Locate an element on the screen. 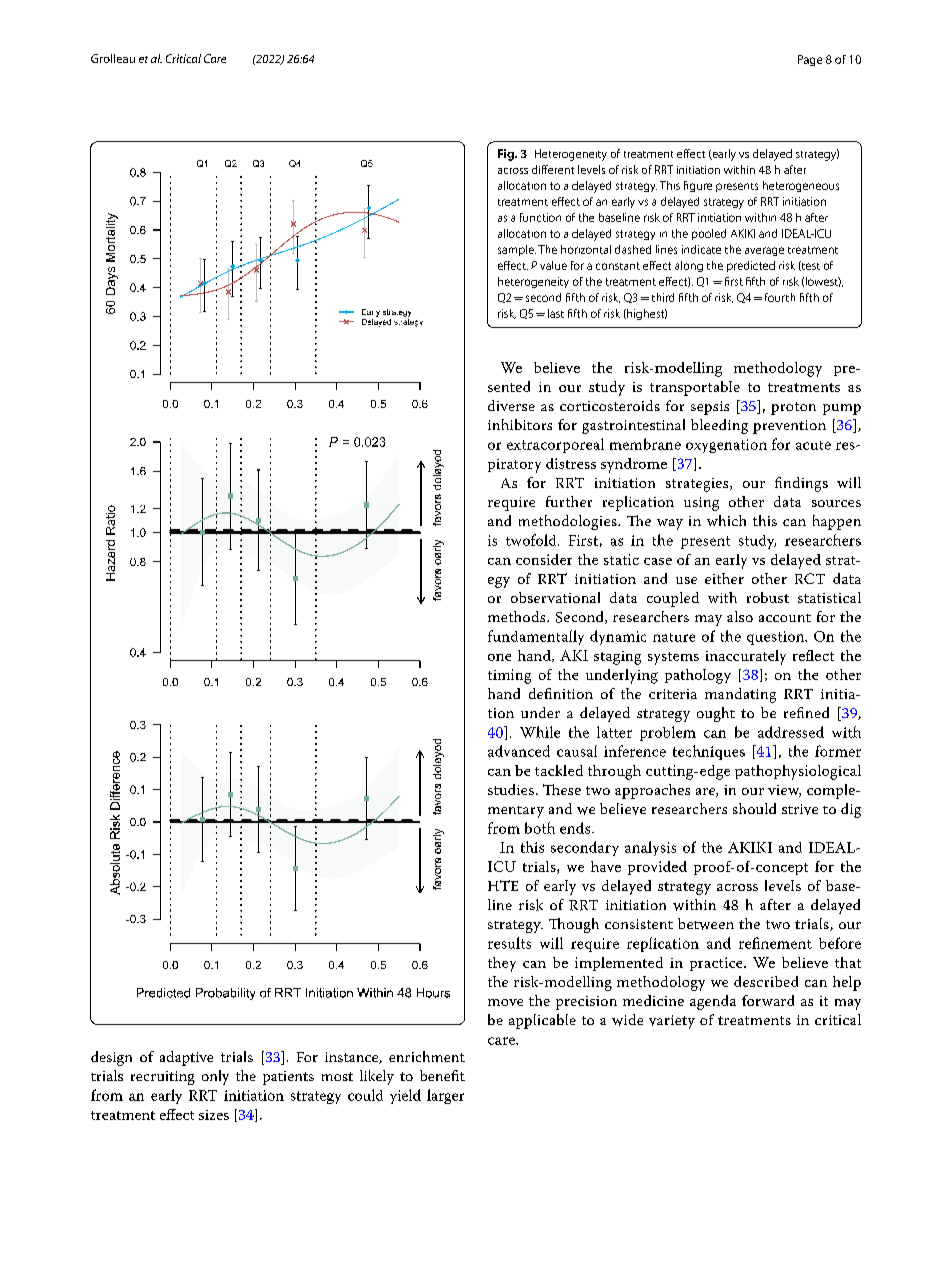  sample is located at coordinates (517, 250).
